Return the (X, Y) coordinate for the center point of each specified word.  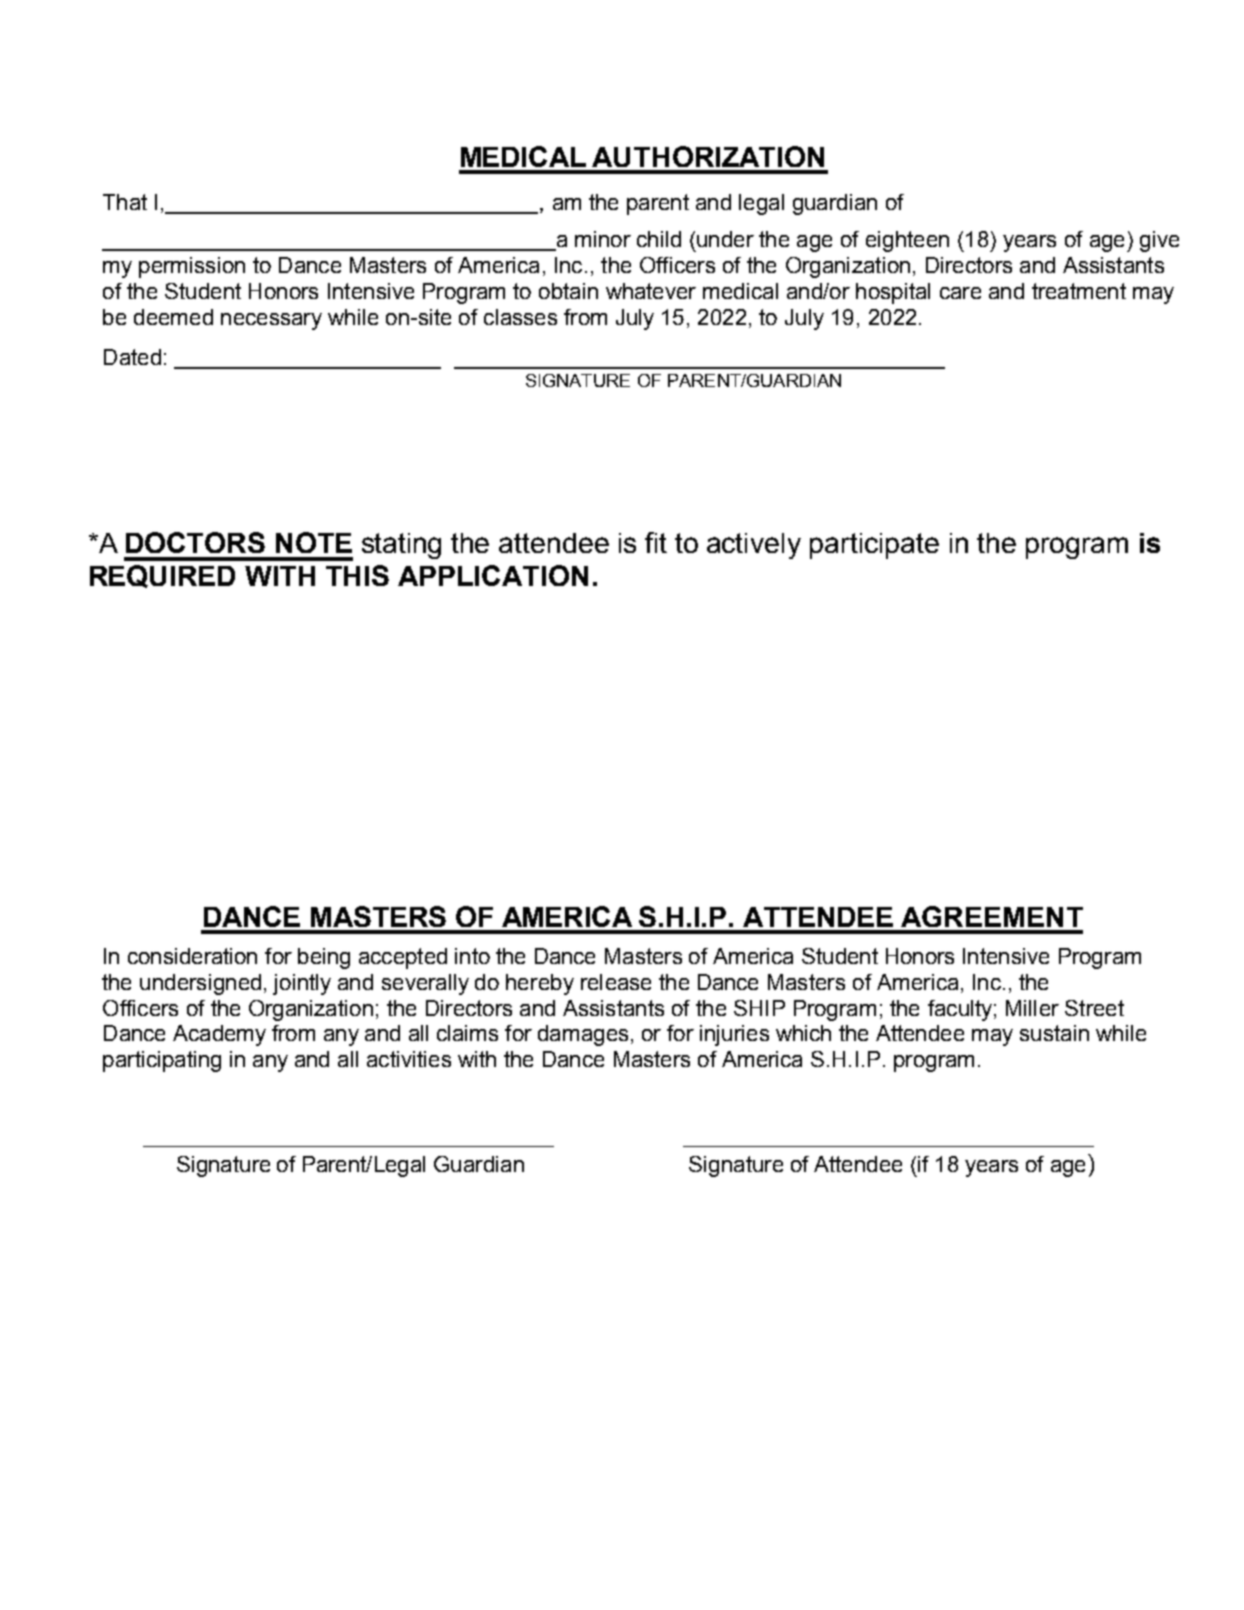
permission (192, 267)
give (1159, 241)
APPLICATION (493, 575)
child (659, 239)
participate (874, 546)
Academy (219, 1035)
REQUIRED (162, 576)
